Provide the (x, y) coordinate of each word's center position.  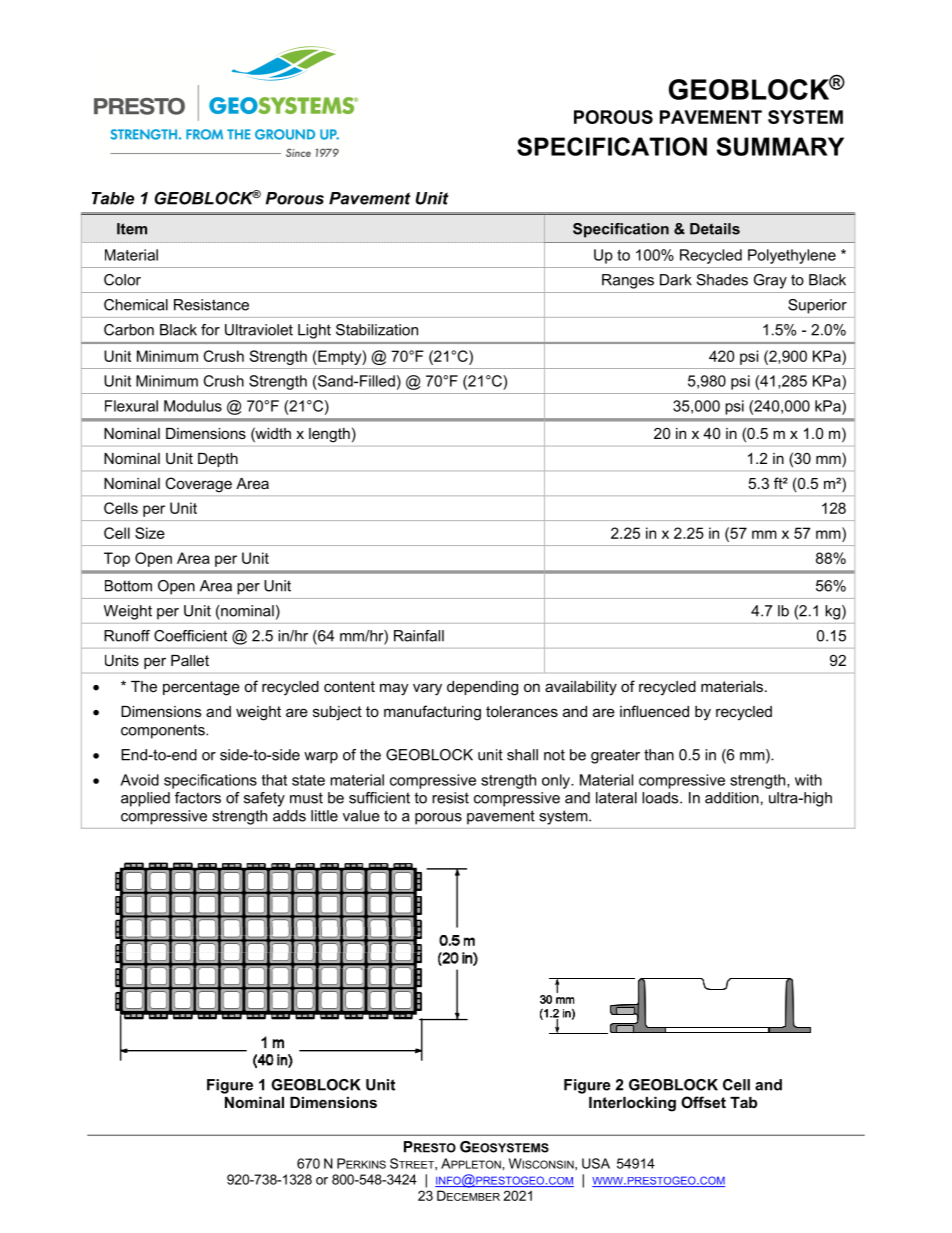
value (361, 816)
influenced (654, 711)
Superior (817, 306)
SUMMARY (780, 146)
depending (482, 688)
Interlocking (632, 1104)
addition (732, 798)
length (329, 435)
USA (596, 1163)
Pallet (190, 660)
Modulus (193, 406)
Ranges (628, 281)
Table (113, 198)
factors (198, 798)
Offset (703, 1102)
